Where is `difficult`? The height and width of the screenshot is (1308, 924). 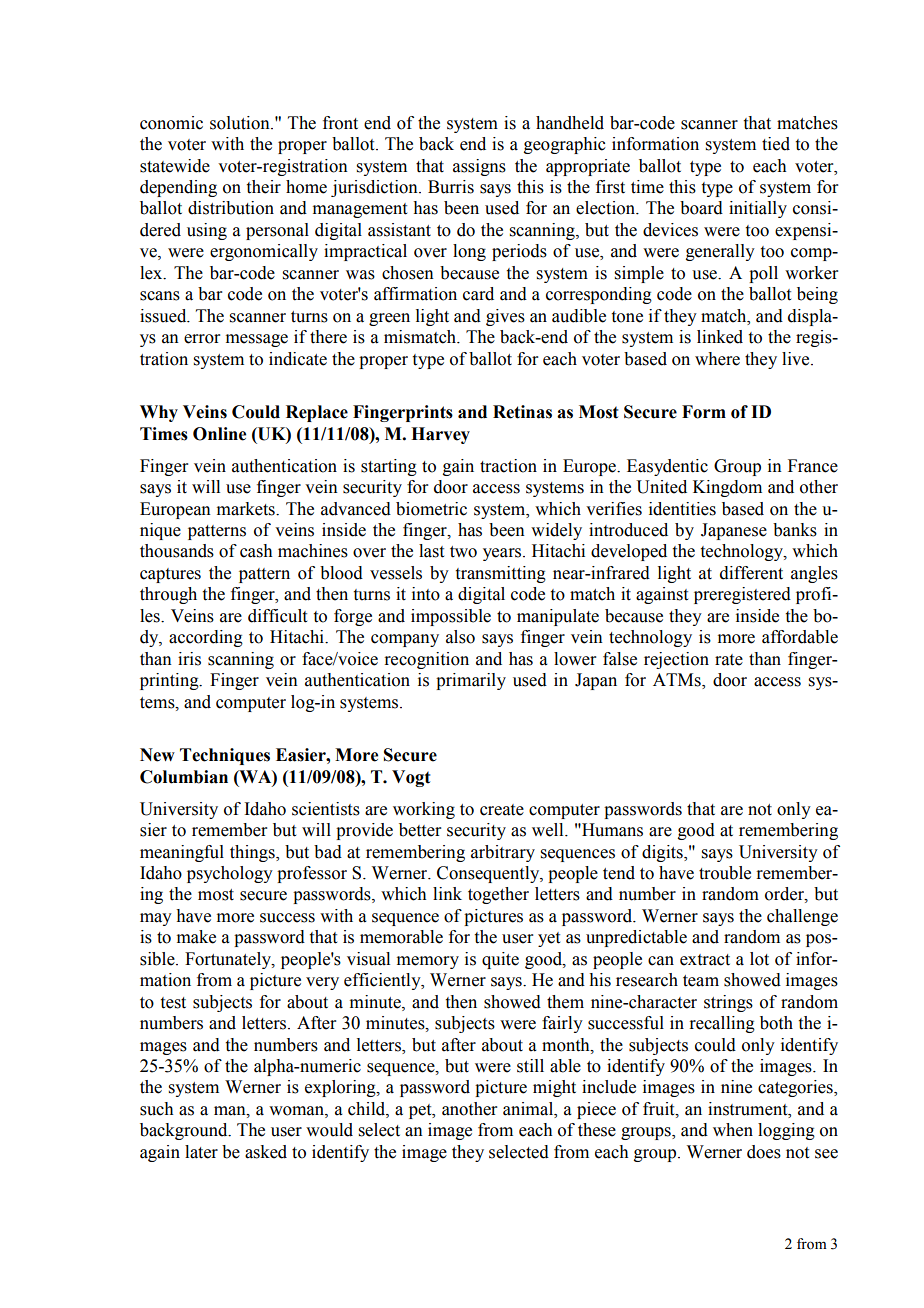
difficult is located at coordinates (277, 616).
